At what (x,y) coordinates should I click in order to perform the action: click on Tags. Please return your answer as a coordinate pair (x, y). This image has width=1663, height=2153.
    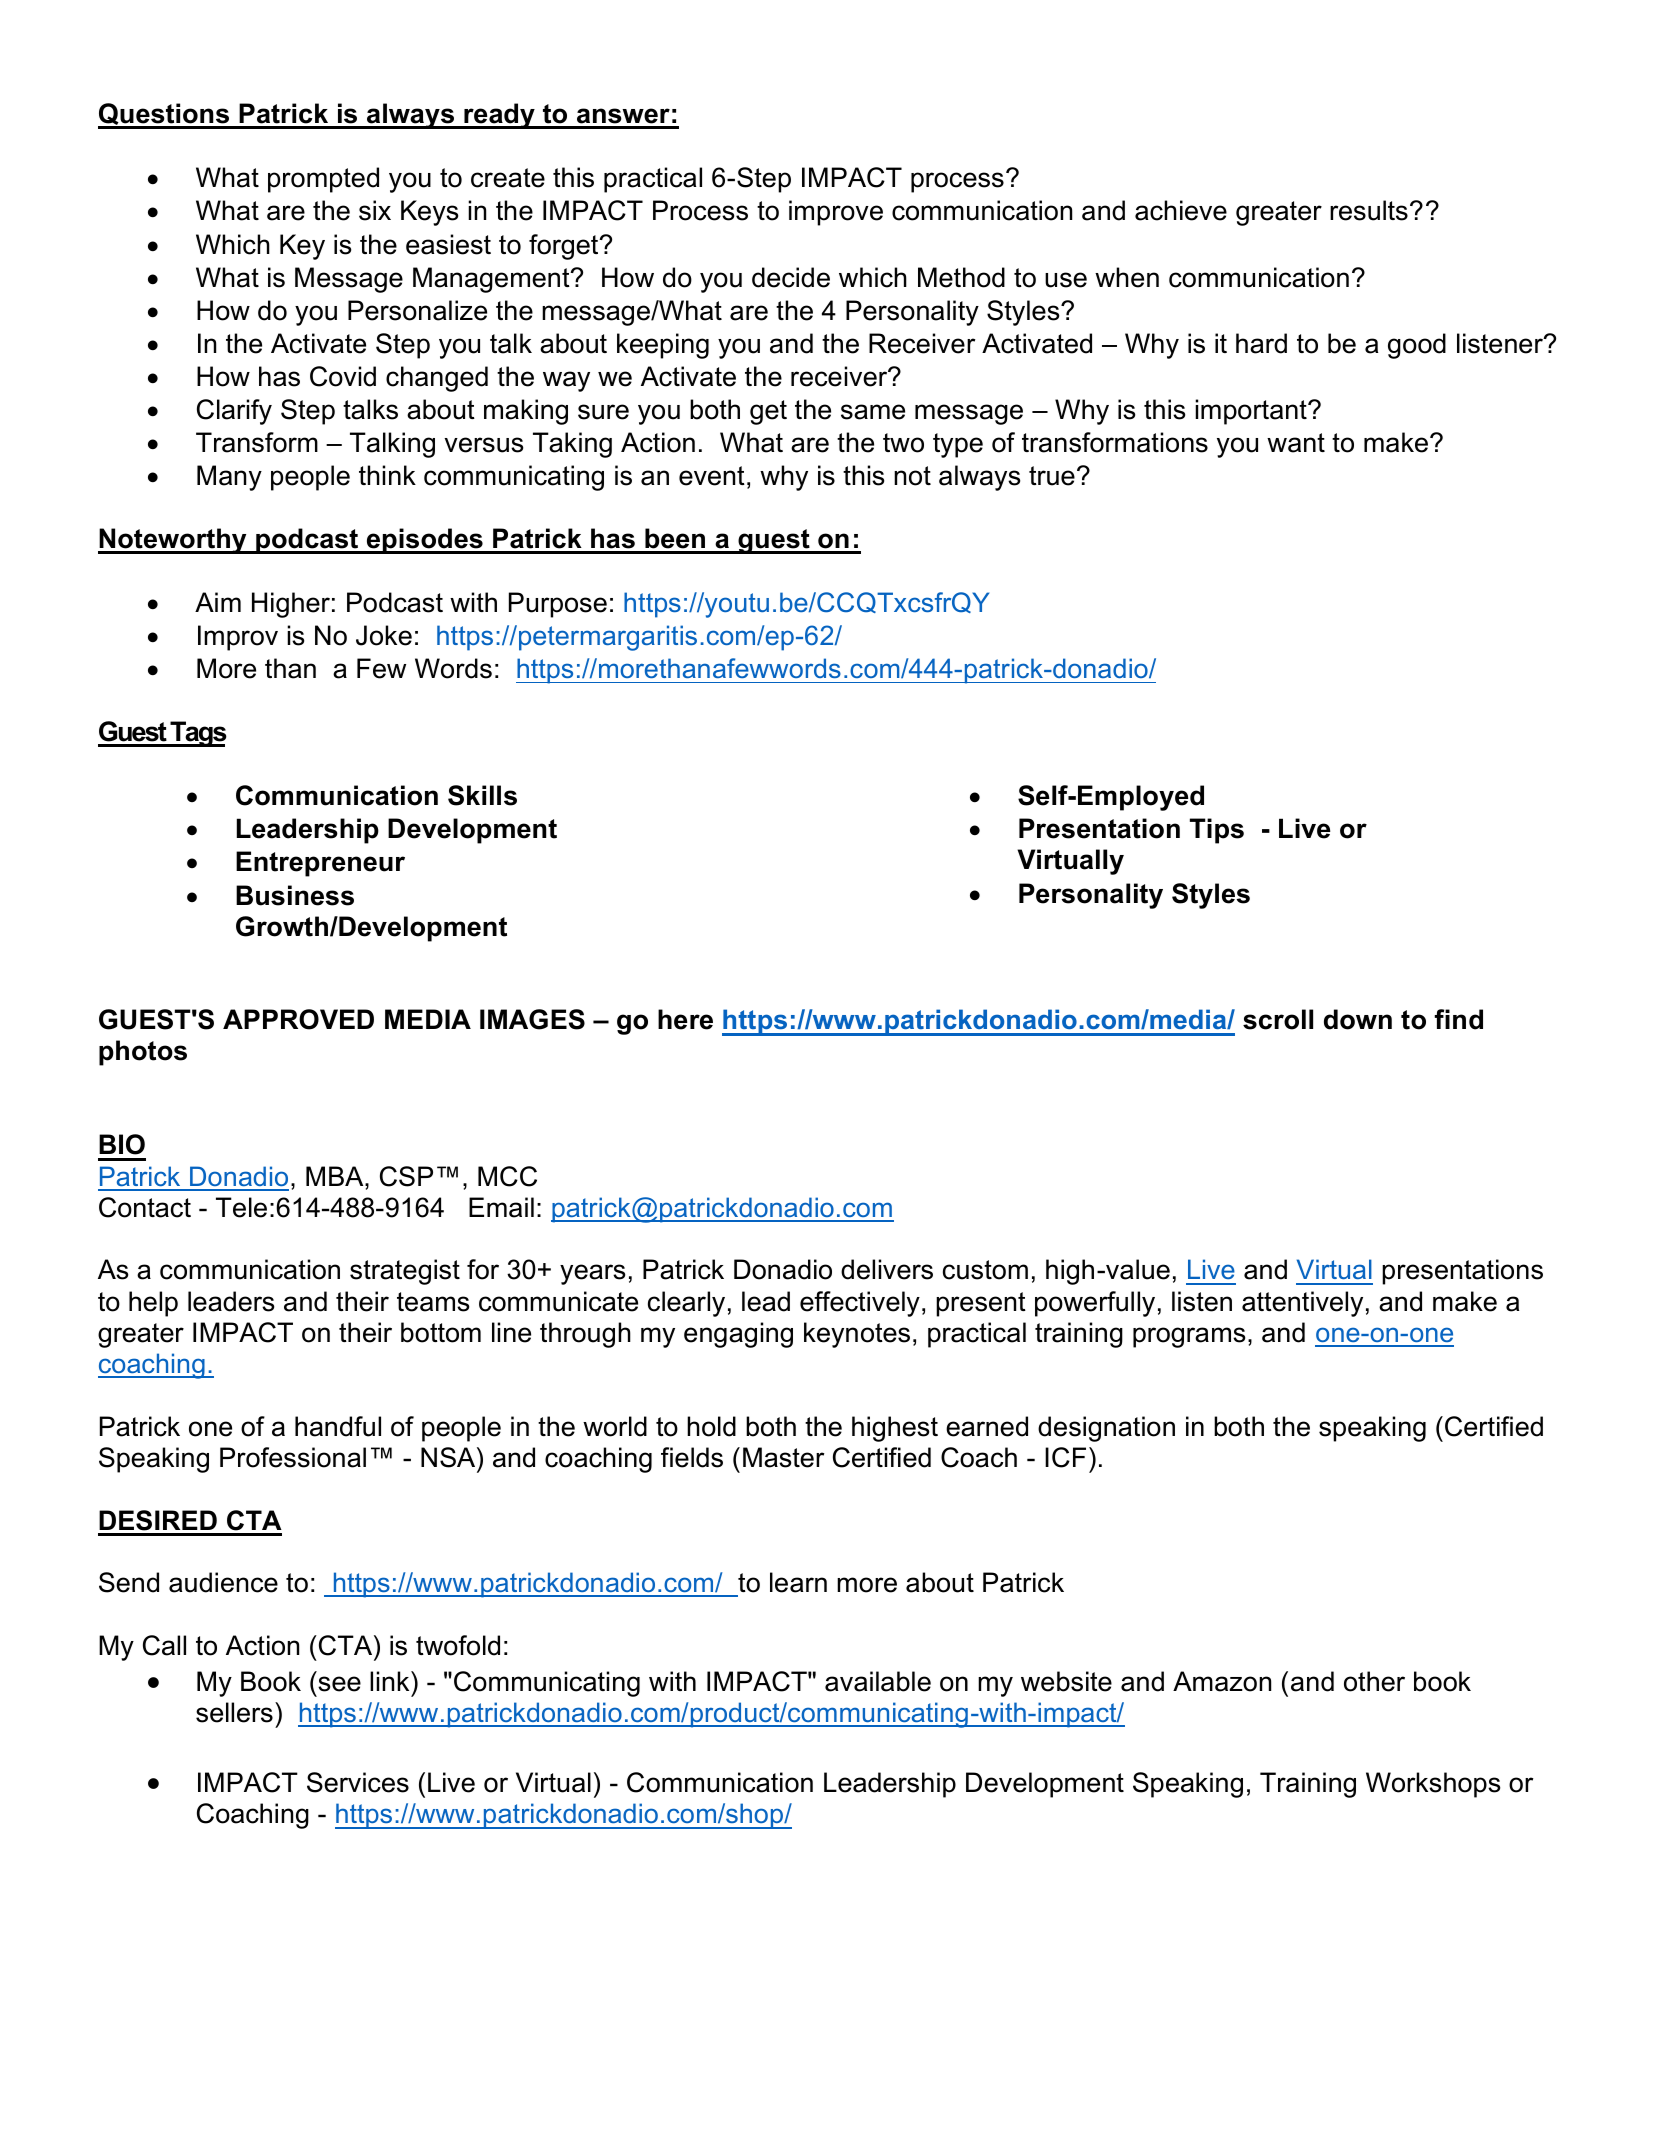
    Looking at the image, I should click on (197, 734).
